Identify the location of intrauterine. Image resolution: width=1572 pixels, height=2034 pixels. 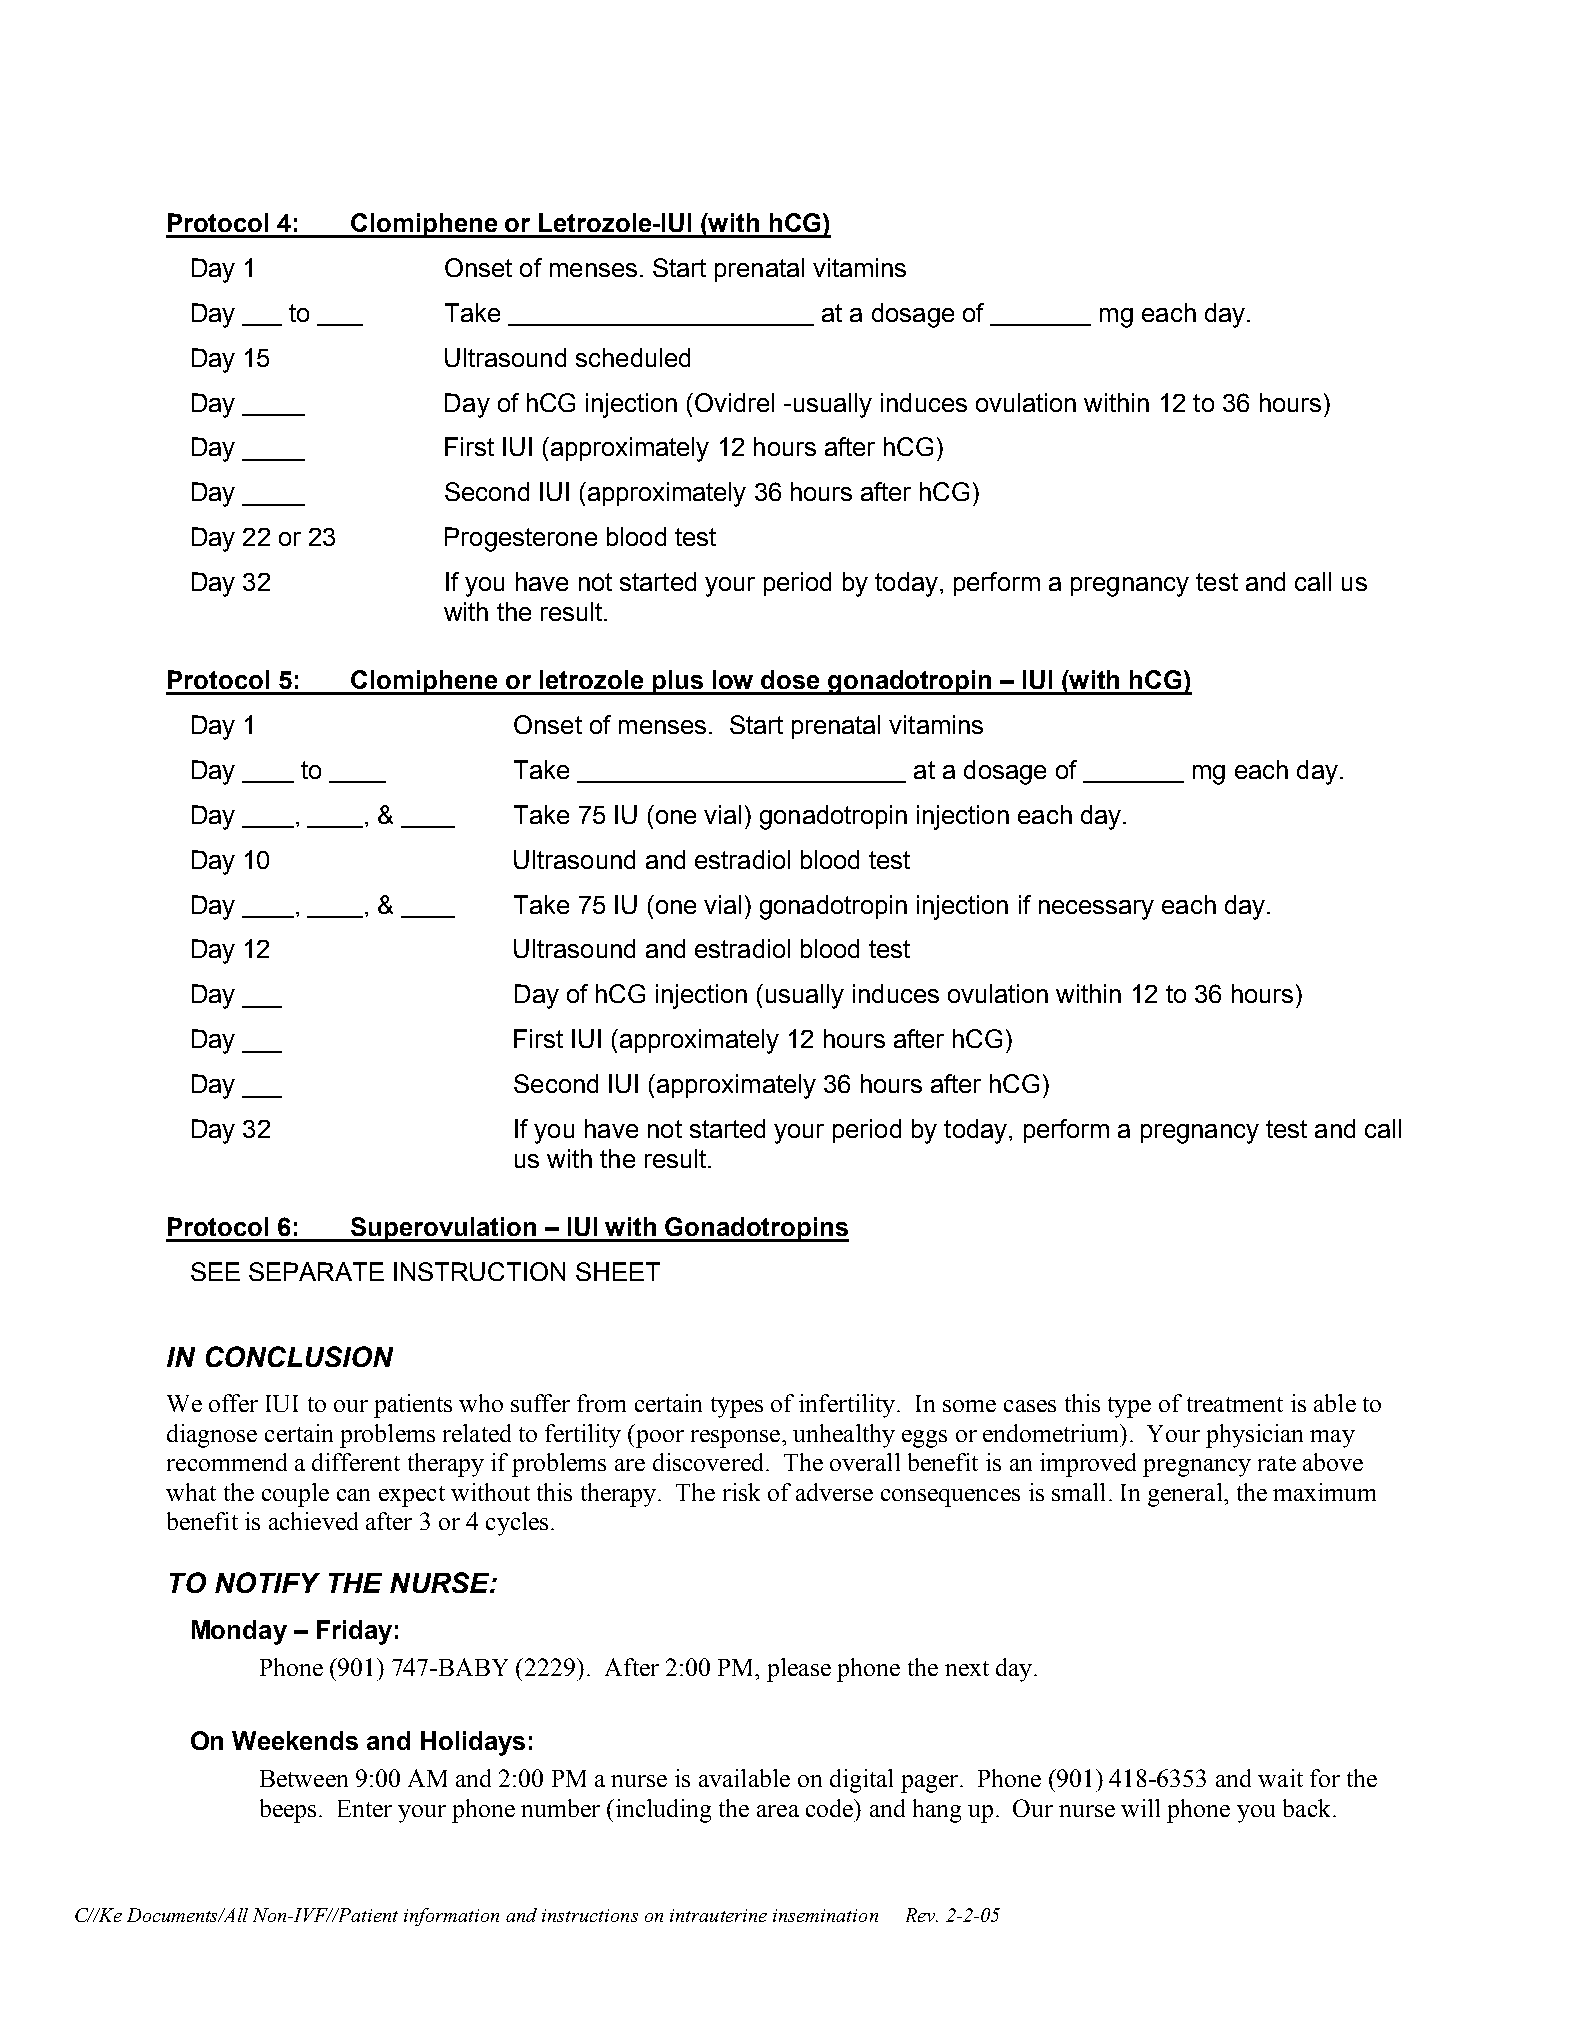
(718, 1915).
